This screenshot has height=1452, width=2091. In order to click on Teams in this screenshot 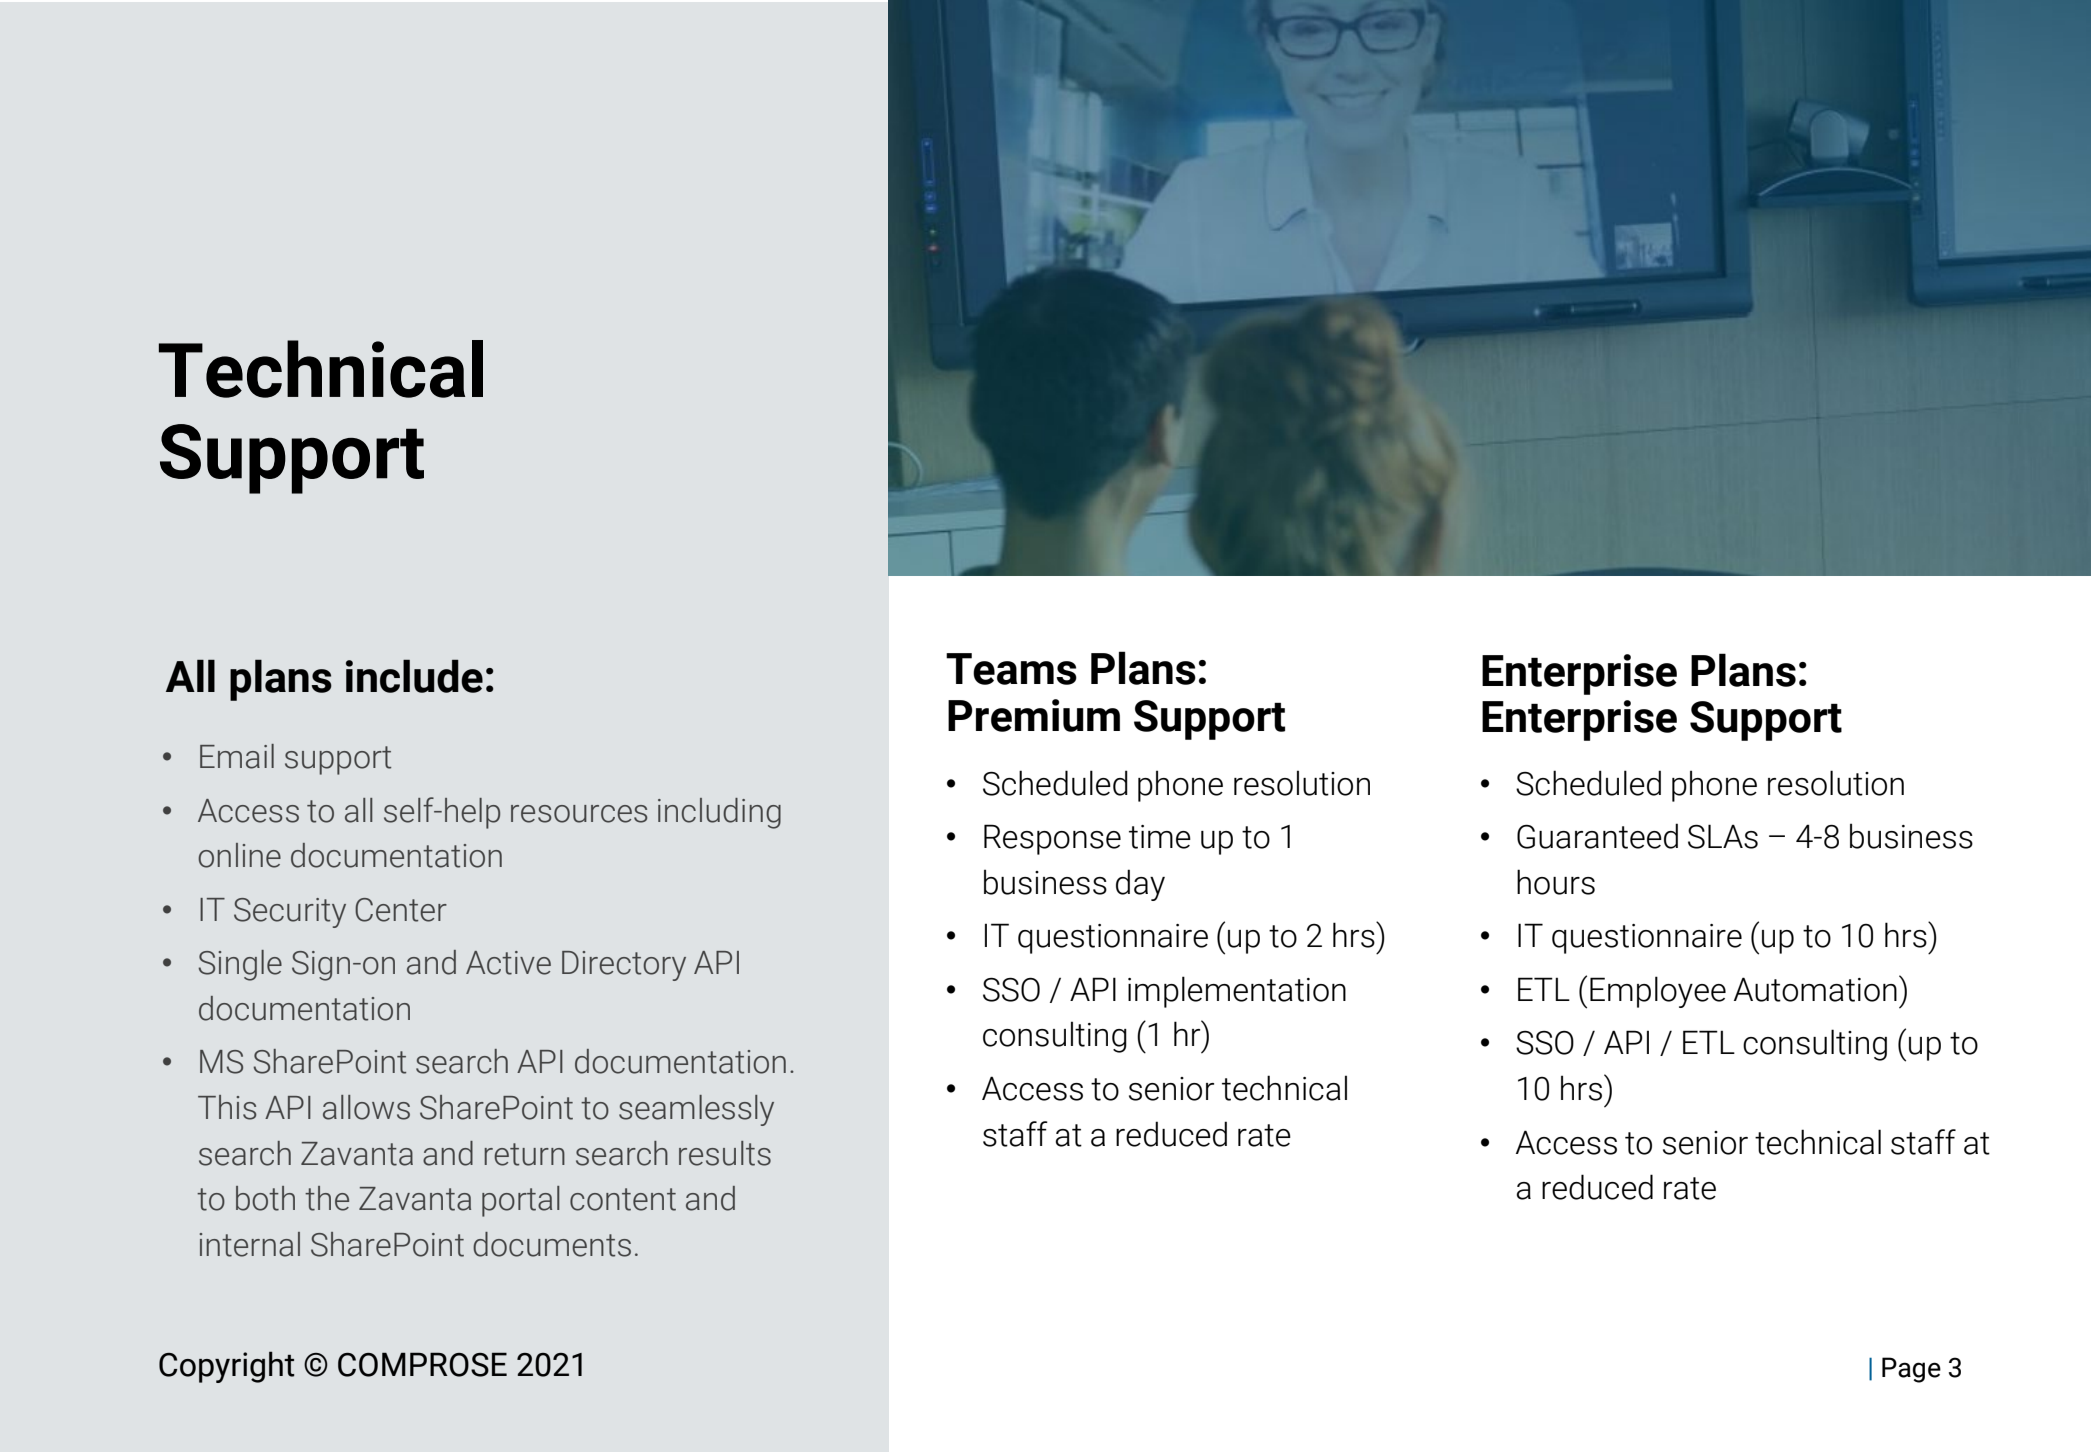, I will do `click(1011, 669)`.
